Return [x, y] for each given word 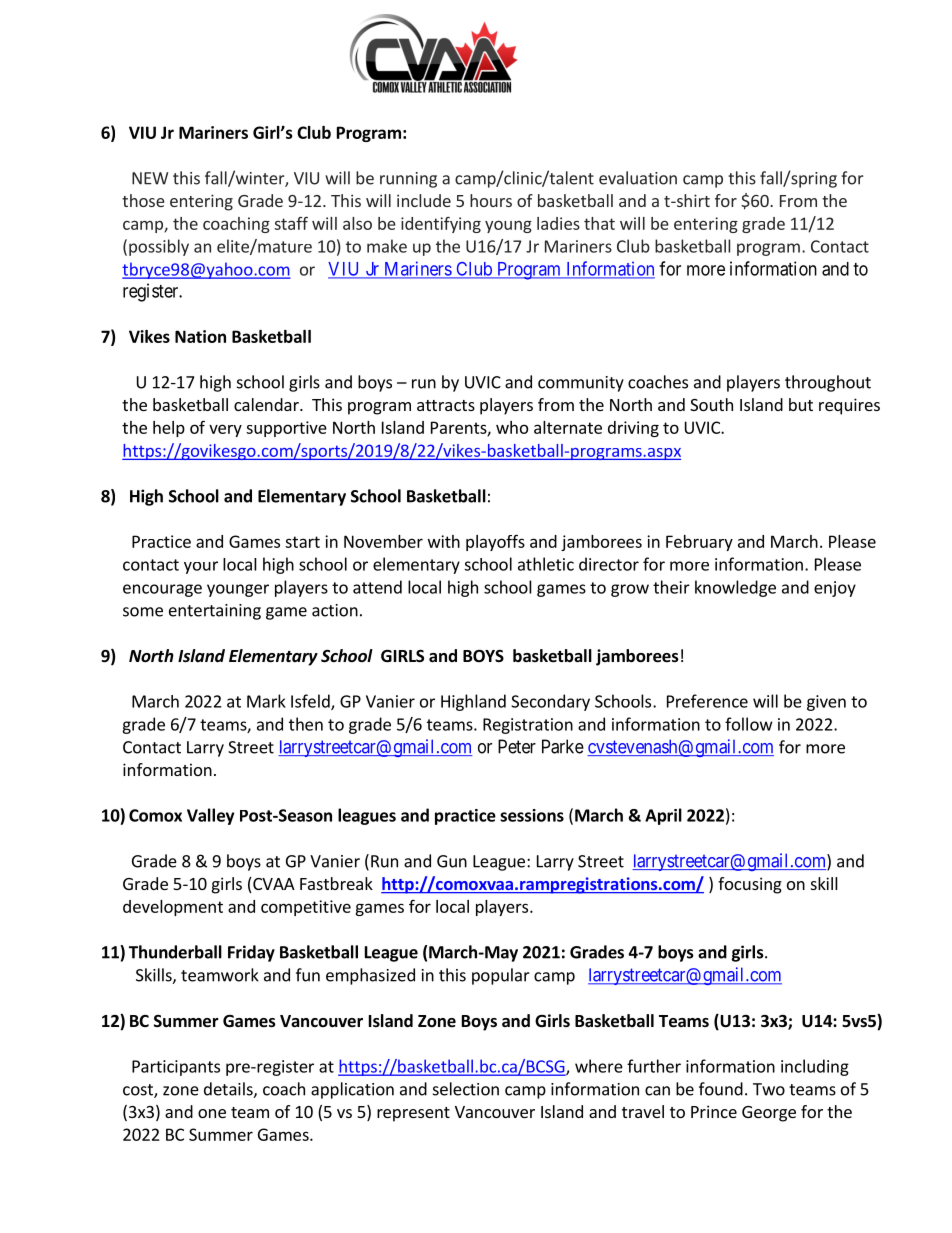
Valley [210, 816]
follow [749, 724]
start [302, 542]
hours [491, 200]
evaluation [638, 178]
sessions [532, 815]
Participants [176, 1068]
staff [291, 223]
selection [466, 1089]
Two [769, 1089]
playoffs [495, 542]
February [699, 543]
